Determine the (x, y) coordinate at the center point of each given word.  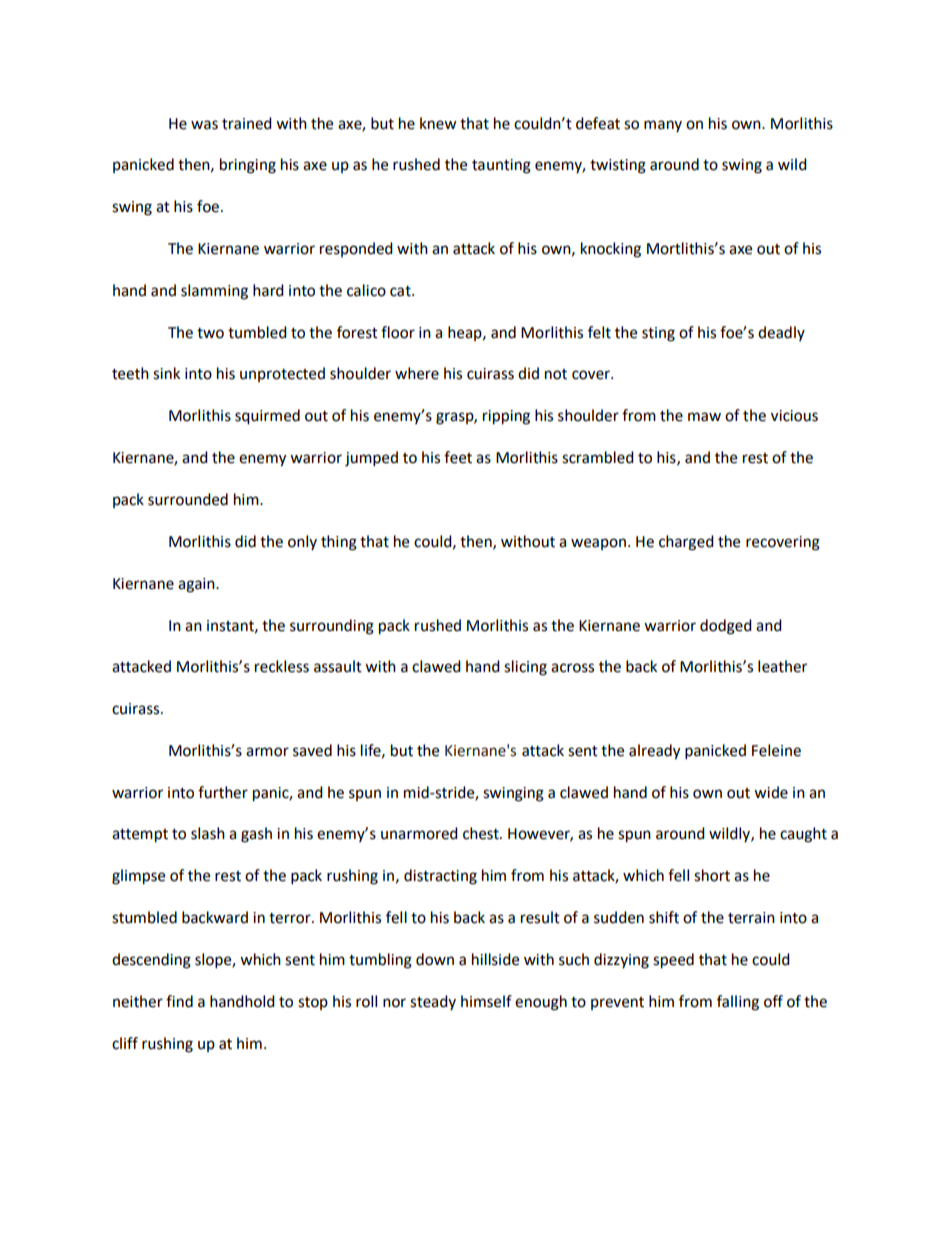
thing (339, 543)
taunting (501, 166)
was (204, 125)
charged (686, 543)
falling (738, 1003)
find (179, 1001)
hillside (495, 959)
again (197, 585)
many (663, 126)
